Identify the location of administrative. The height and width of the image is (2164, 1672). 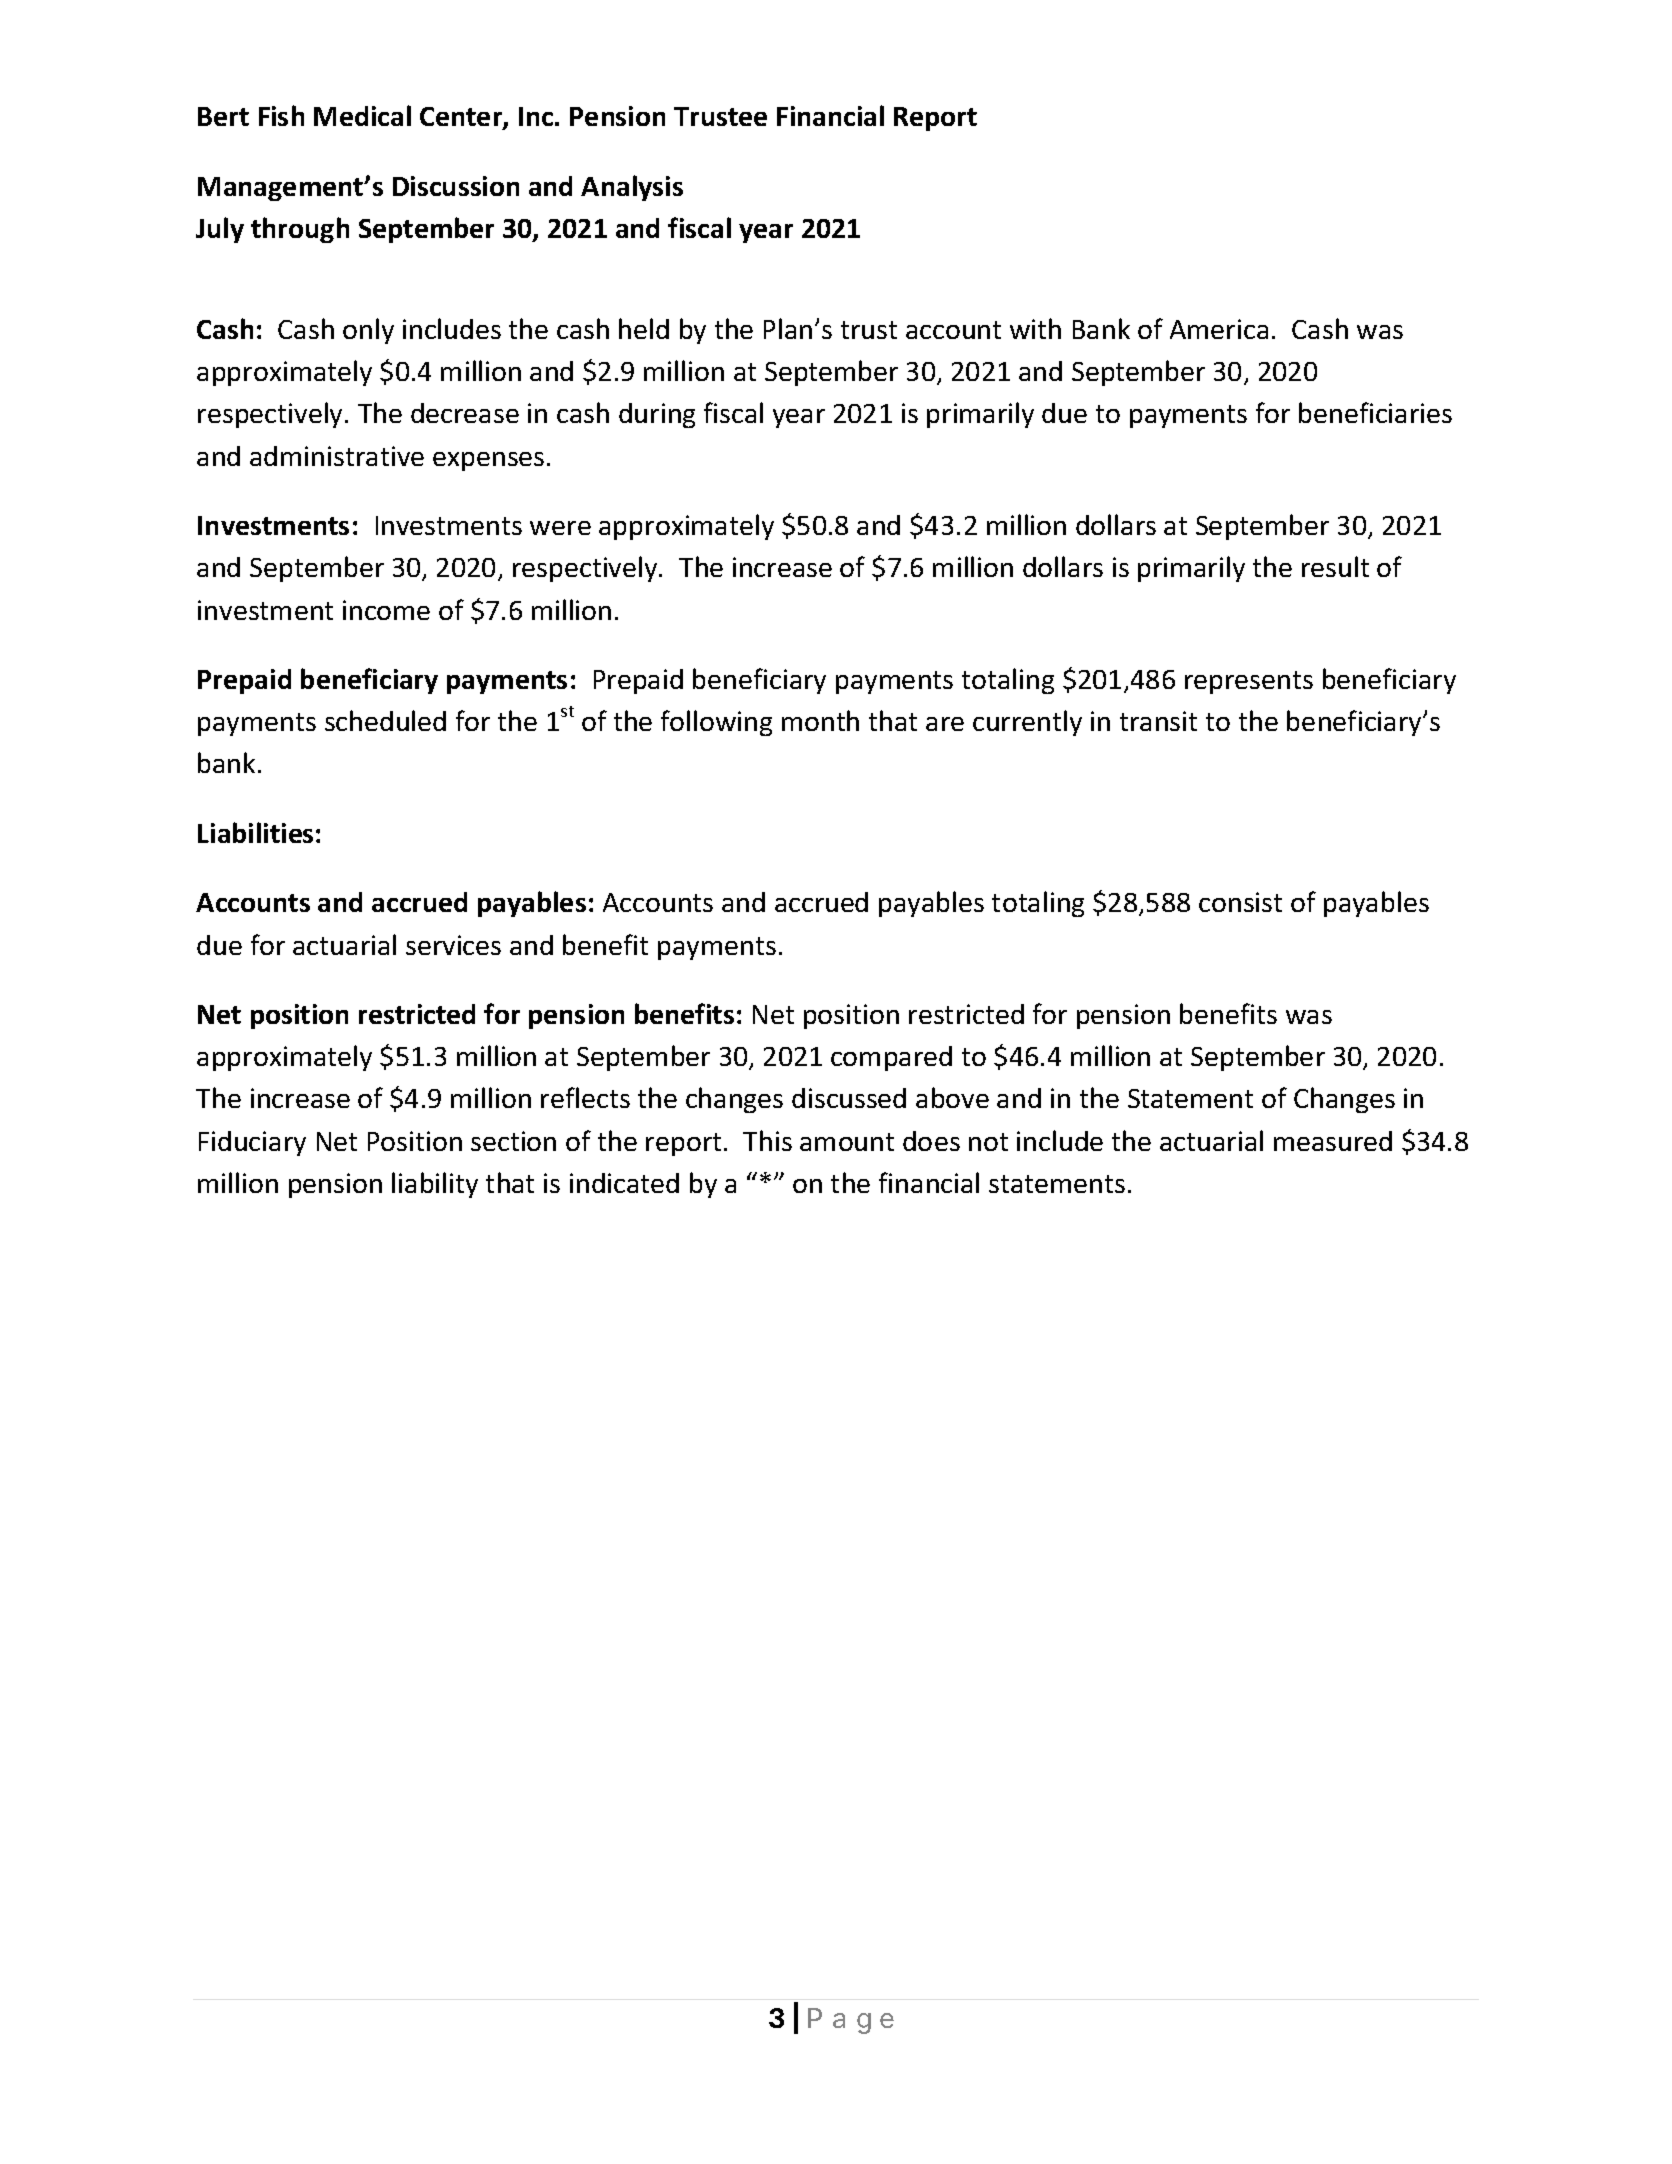
(337, 456).
